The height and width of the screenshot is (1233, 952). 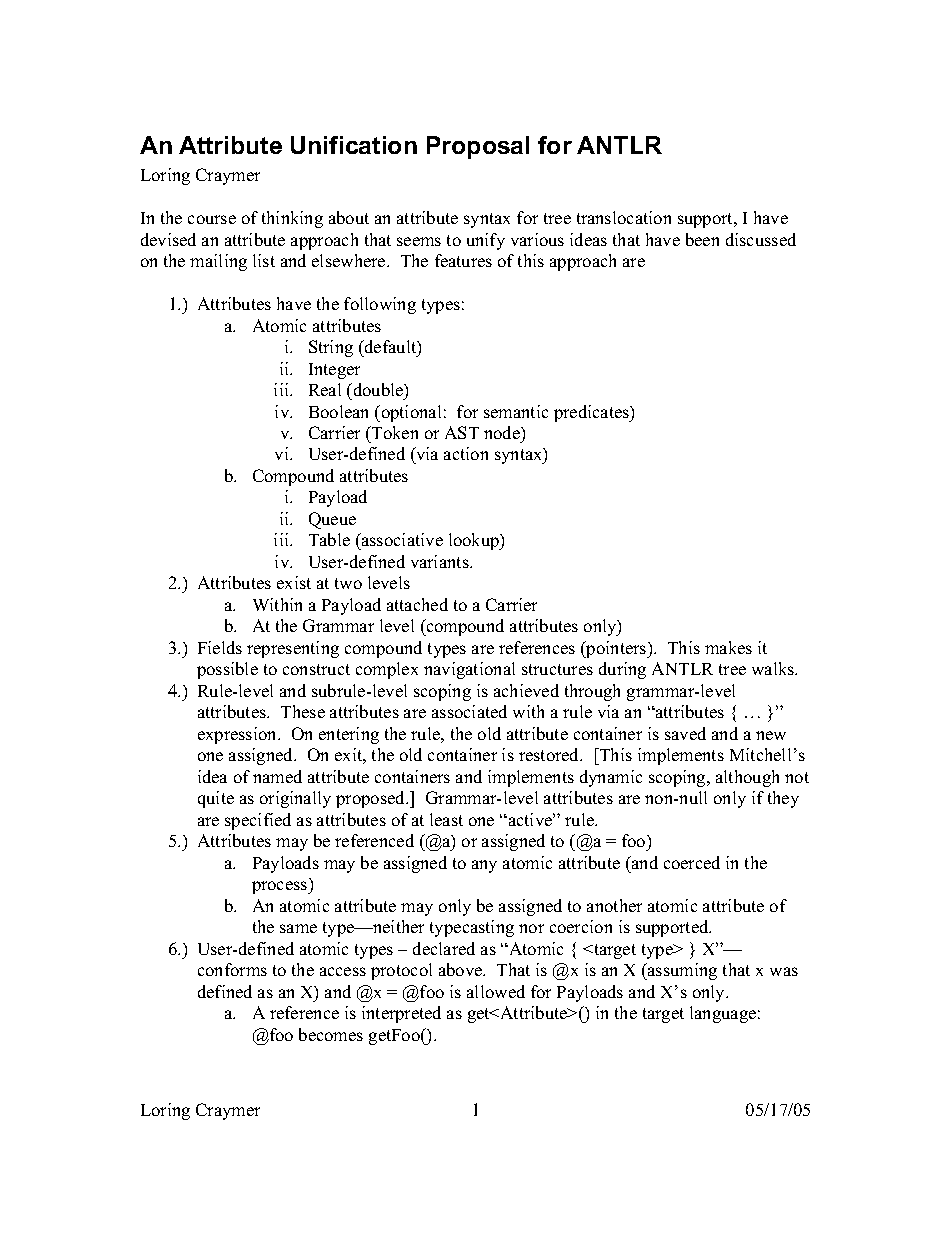 What do you see at coordinates (478, 147) in the screenshot?
I see `Proposal` at bounding box center [478, 147].
